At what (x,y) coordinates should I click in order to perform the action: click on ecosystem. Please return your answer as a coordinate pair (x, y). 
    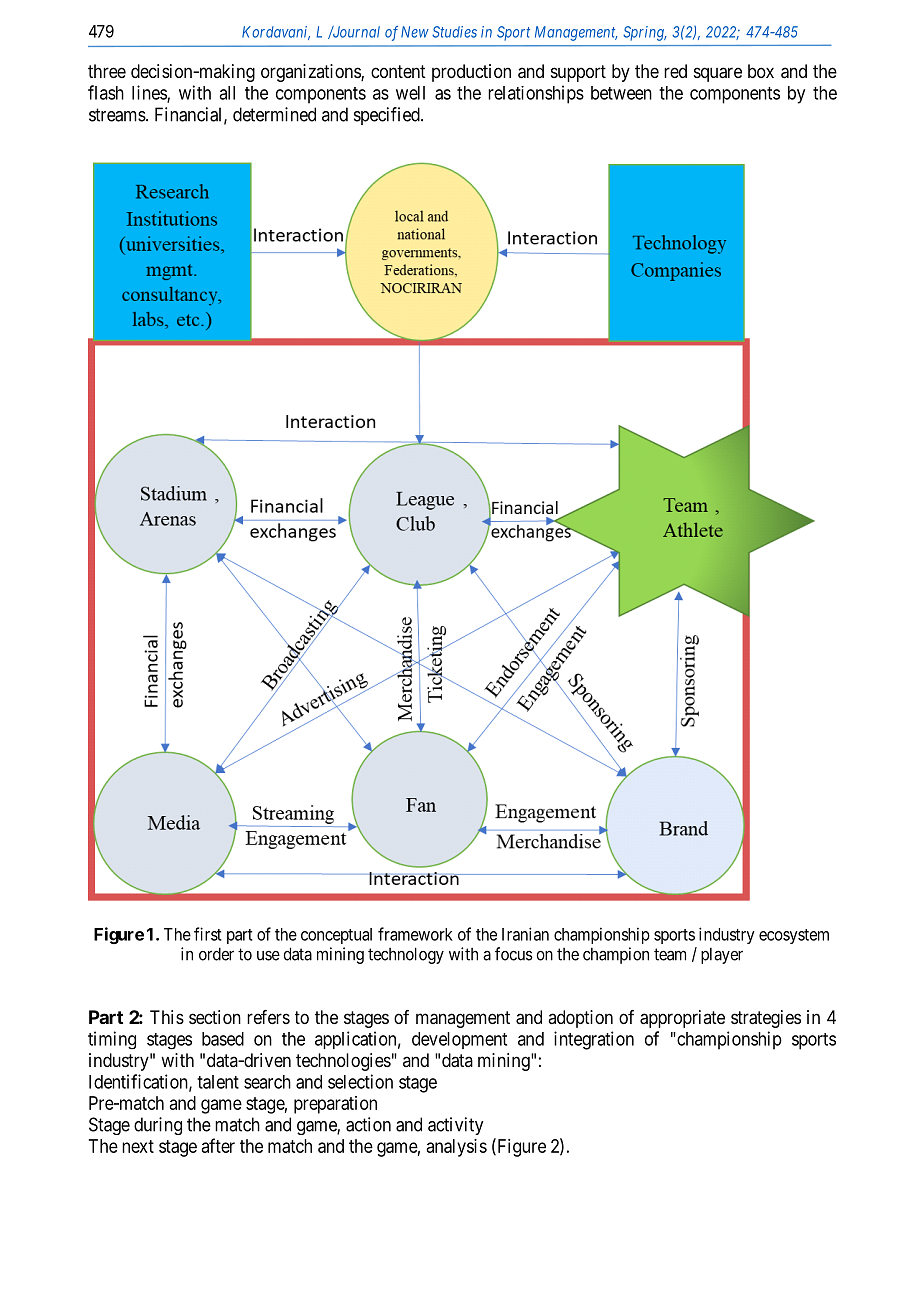
    Looking at the image, I should click on (794, 936).
